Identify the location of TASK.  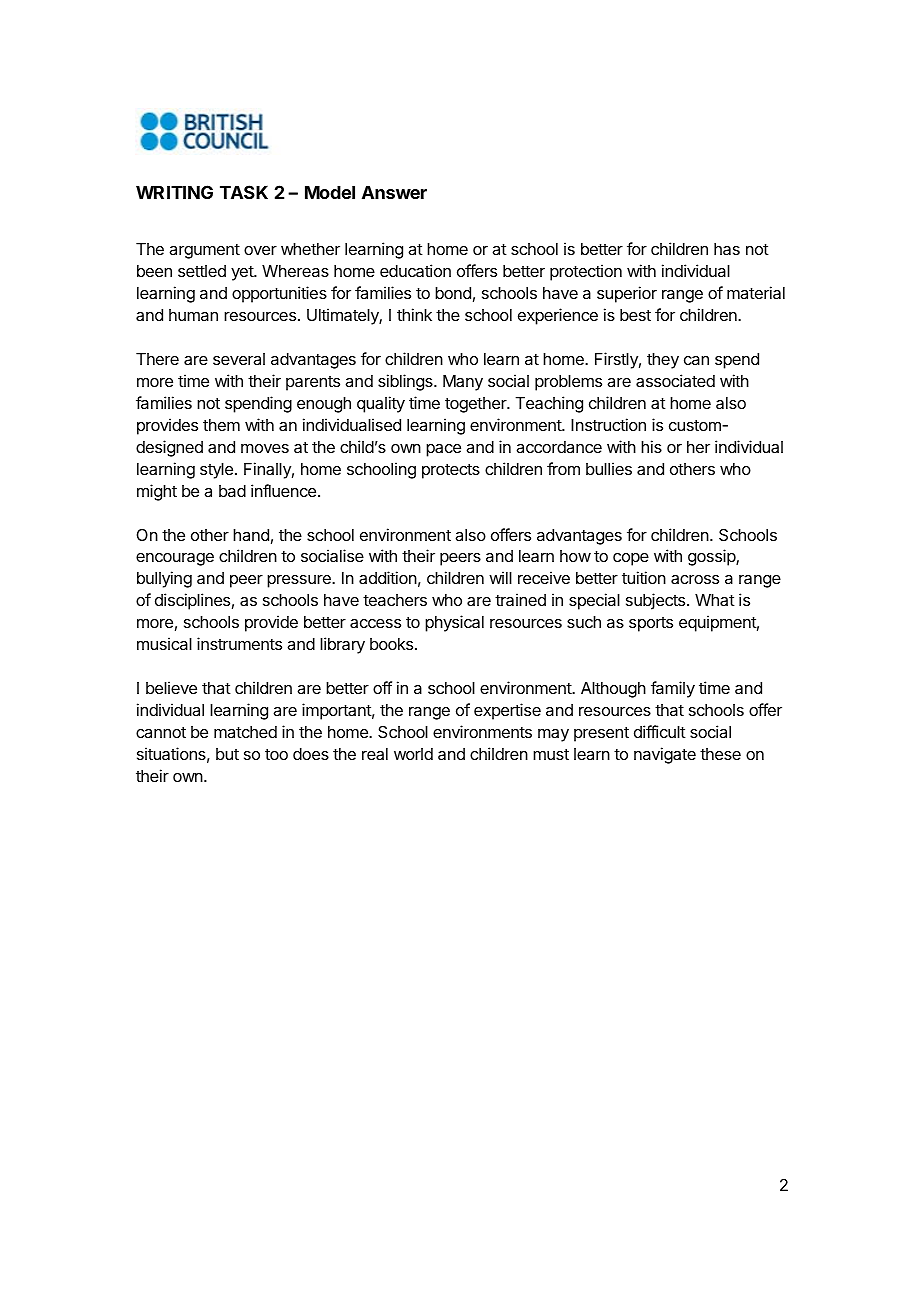
(244, 192).
